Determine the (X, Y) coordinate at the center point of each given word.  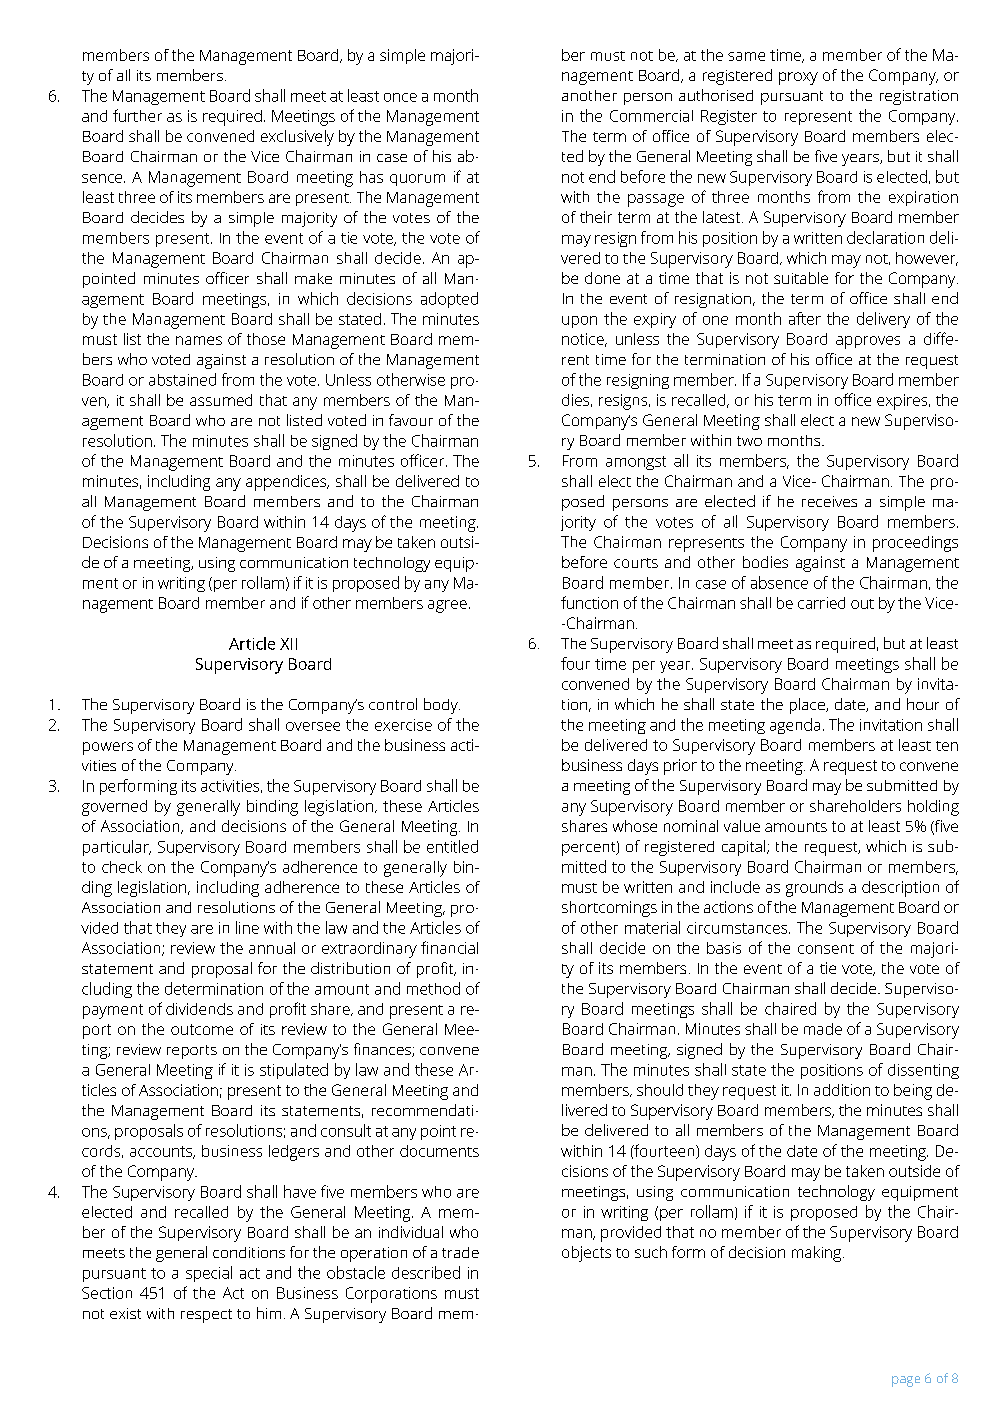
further (137, 115)
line (247, 927)
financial (449, 947)
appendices (287, 483)
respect (206, 1316)
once (400, 97)
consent (826, 949)
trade (460, 1252)
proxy (798, 78)
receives (829, 501)
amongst (636, 463)
